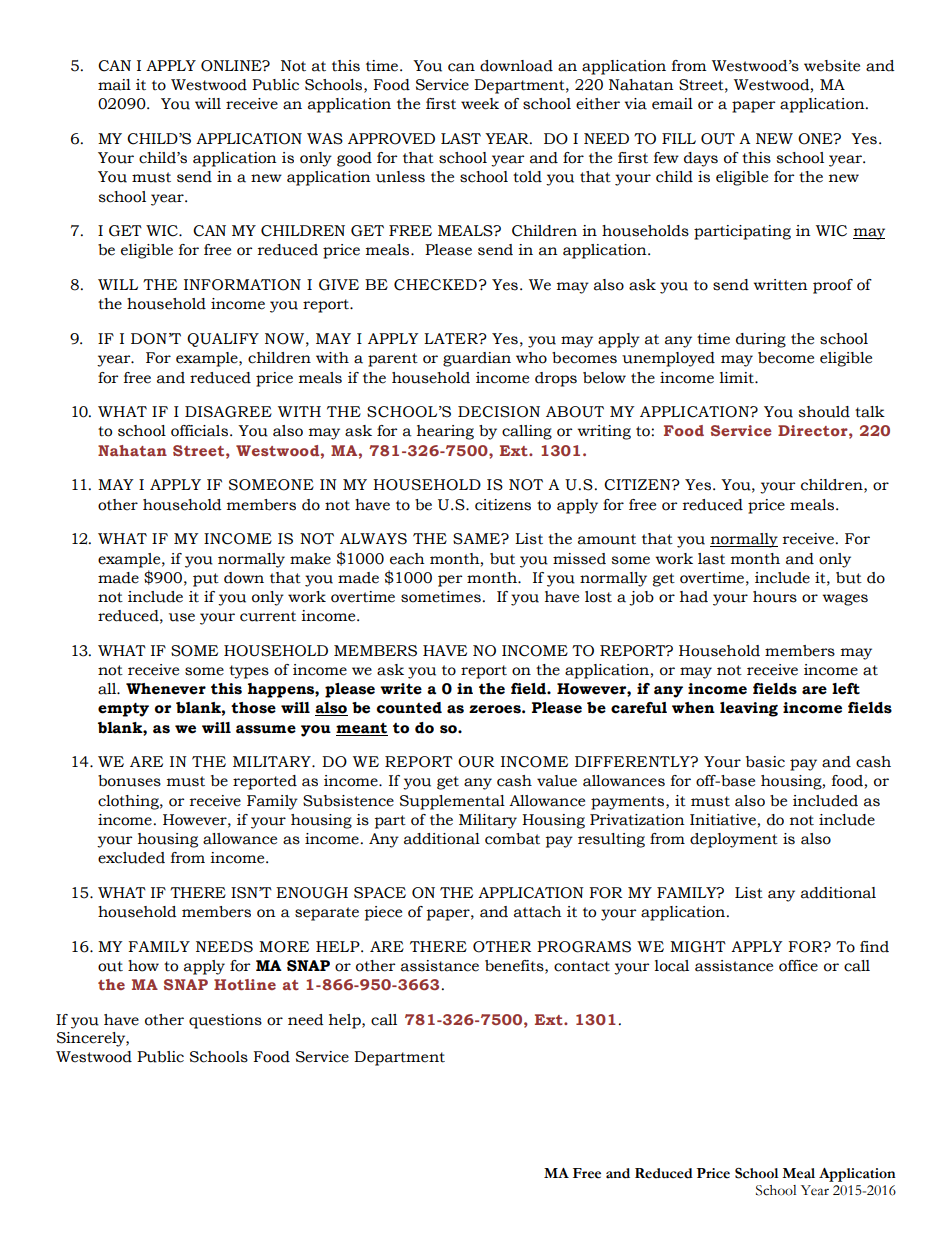 This screenshot has width=952, height=1233. What do you see at coordinates (582, 966) in the screenshot?
I see `contact` at bounding box center [582, 966].
